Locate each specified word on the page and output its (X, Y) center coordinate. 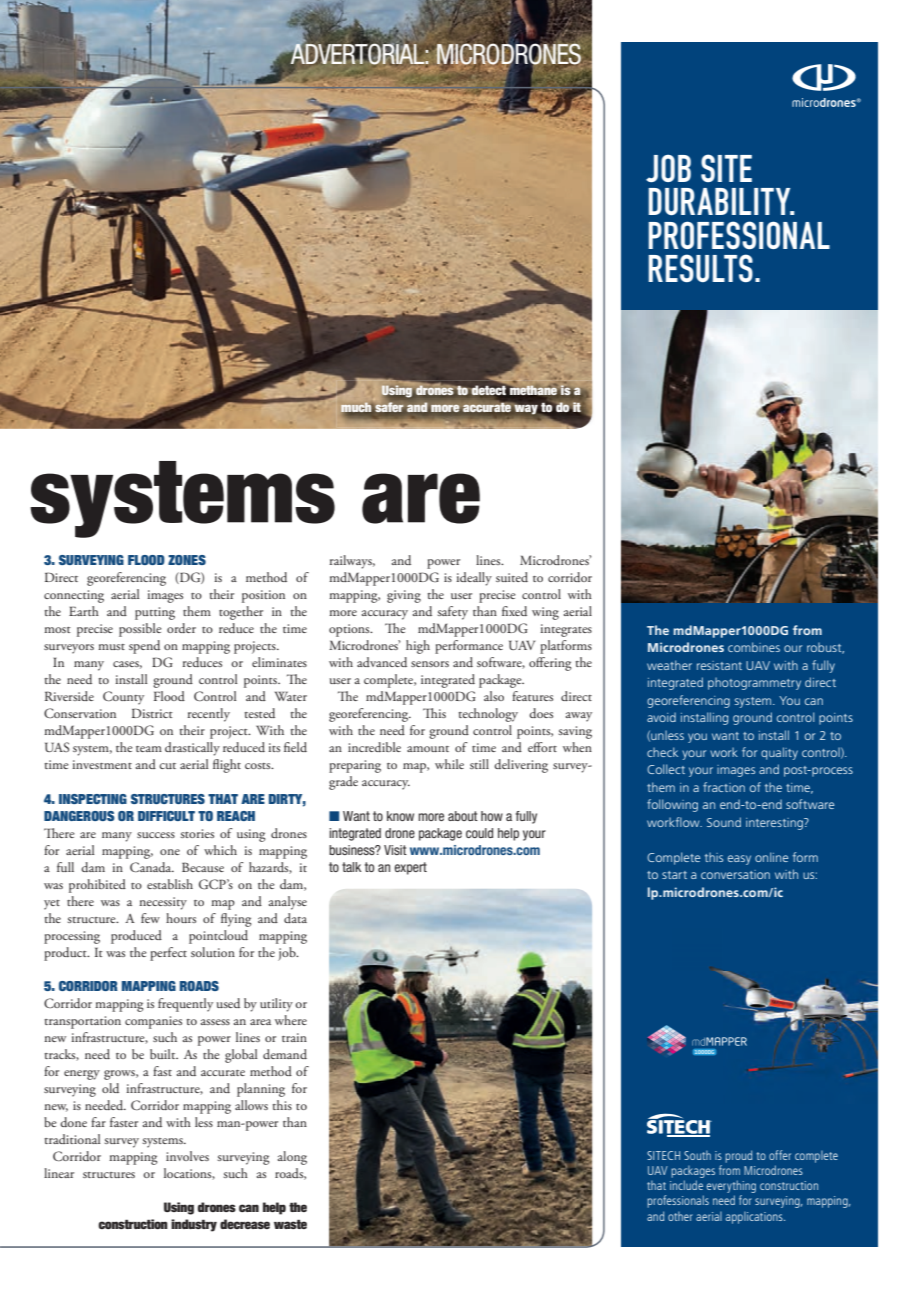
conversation (735, 874)
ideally (474, 579)
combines (754, 647)
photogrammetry (754, 683)
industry (194, 1225)
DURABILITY (720, 201)
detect (489, 389)
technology (488, 715)
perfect (168, 954)
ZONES (187, 560)
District (152, 713)
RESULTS (700, 268)
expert (410, 868)
